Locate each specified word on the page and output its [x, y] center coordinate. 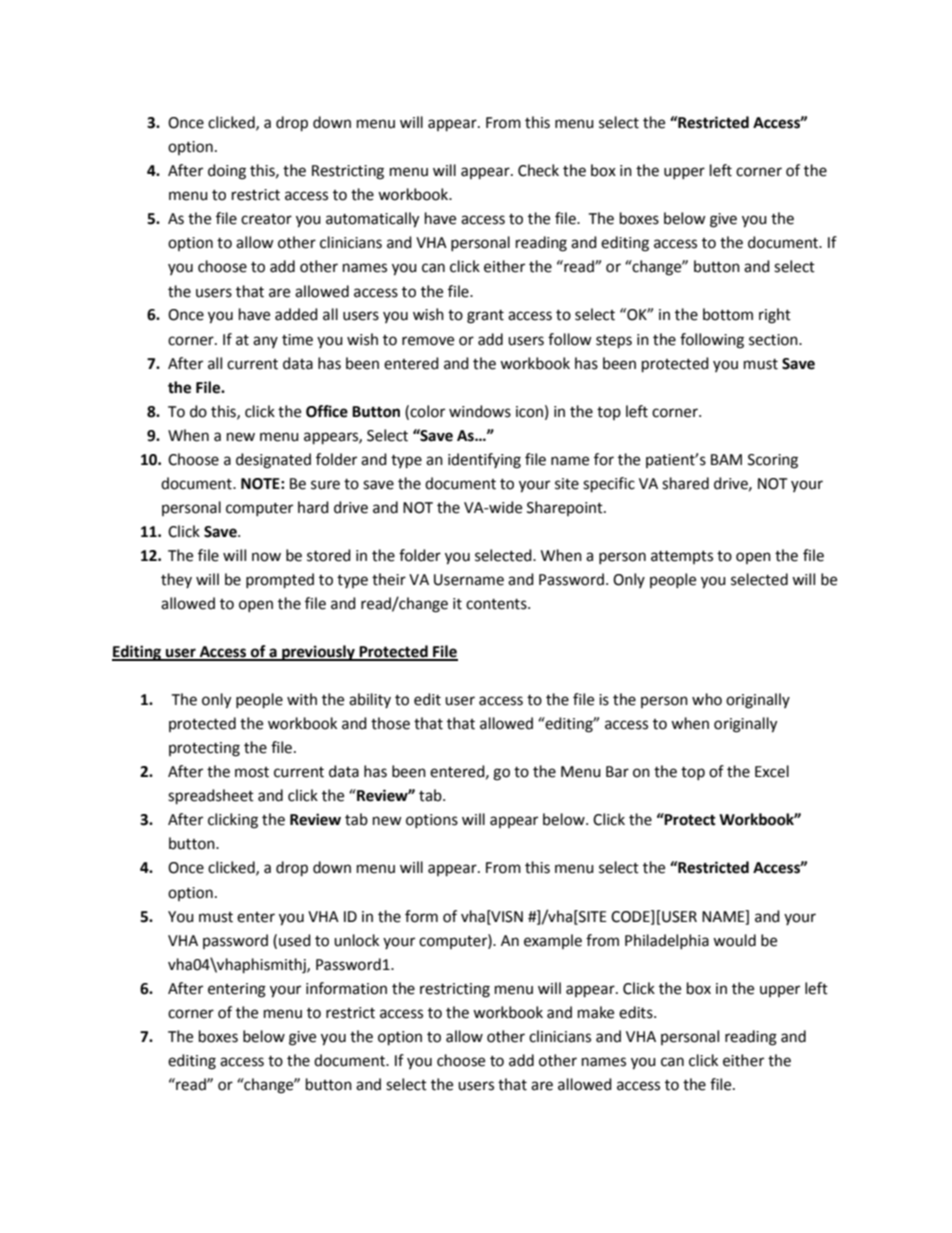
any [265, 342]
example [553, 941]
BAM [726, 459]
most [252, 772]
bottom [728, 314]
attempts [682, 557]
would [734, 940]
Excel [772, 771]
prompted [280, 581]
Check [538, 170]
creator [266, 219]
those [390, 723]
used [295, 940]
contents [497, 604]
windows [480, 411]
